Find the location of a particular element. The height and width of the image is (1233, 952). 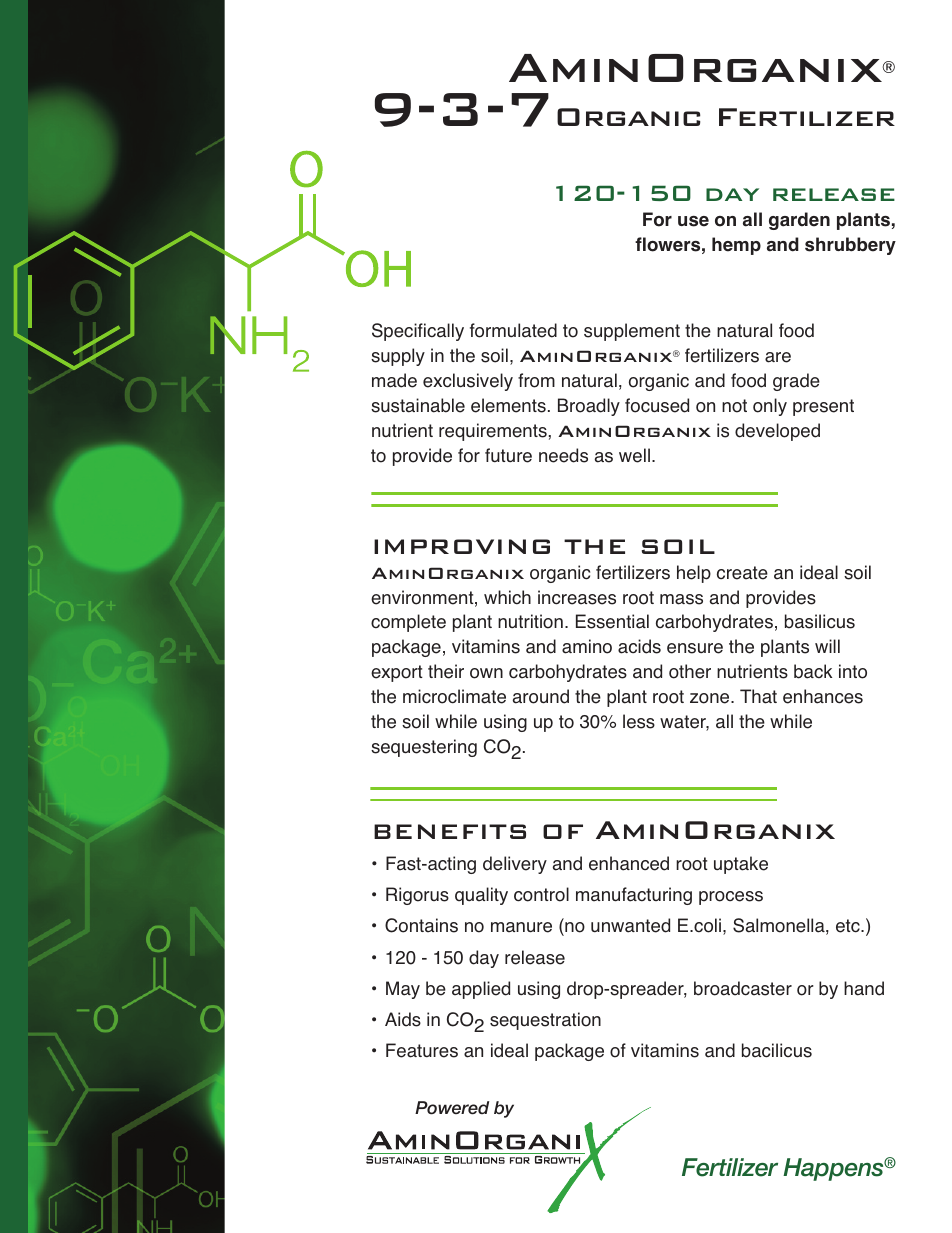

garden is located at coordinates (799, 221).
